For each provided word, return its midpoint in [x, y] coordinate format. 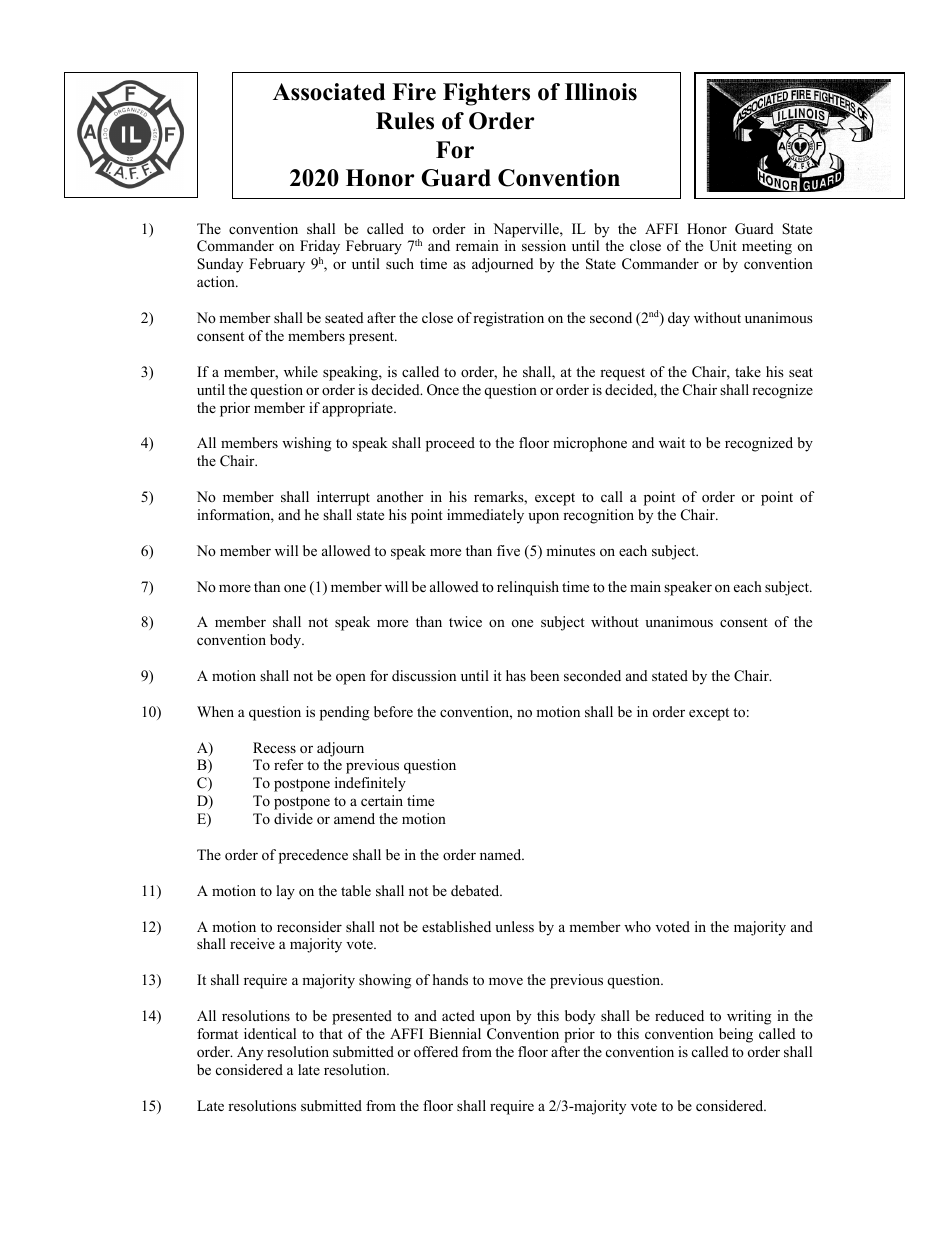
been [544, 675]
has [516, 675]
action [217, 281]
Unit [723, 246]
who [637, 926]
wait [672, 442]
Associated [329, 92]
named [502, 854]
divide [293, 818]
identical [270, 1033]
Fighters [486, 94]
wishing [306, 444]
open [351, 679]
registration [508, 319]
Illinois [601, 92]
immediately [485, 516]
